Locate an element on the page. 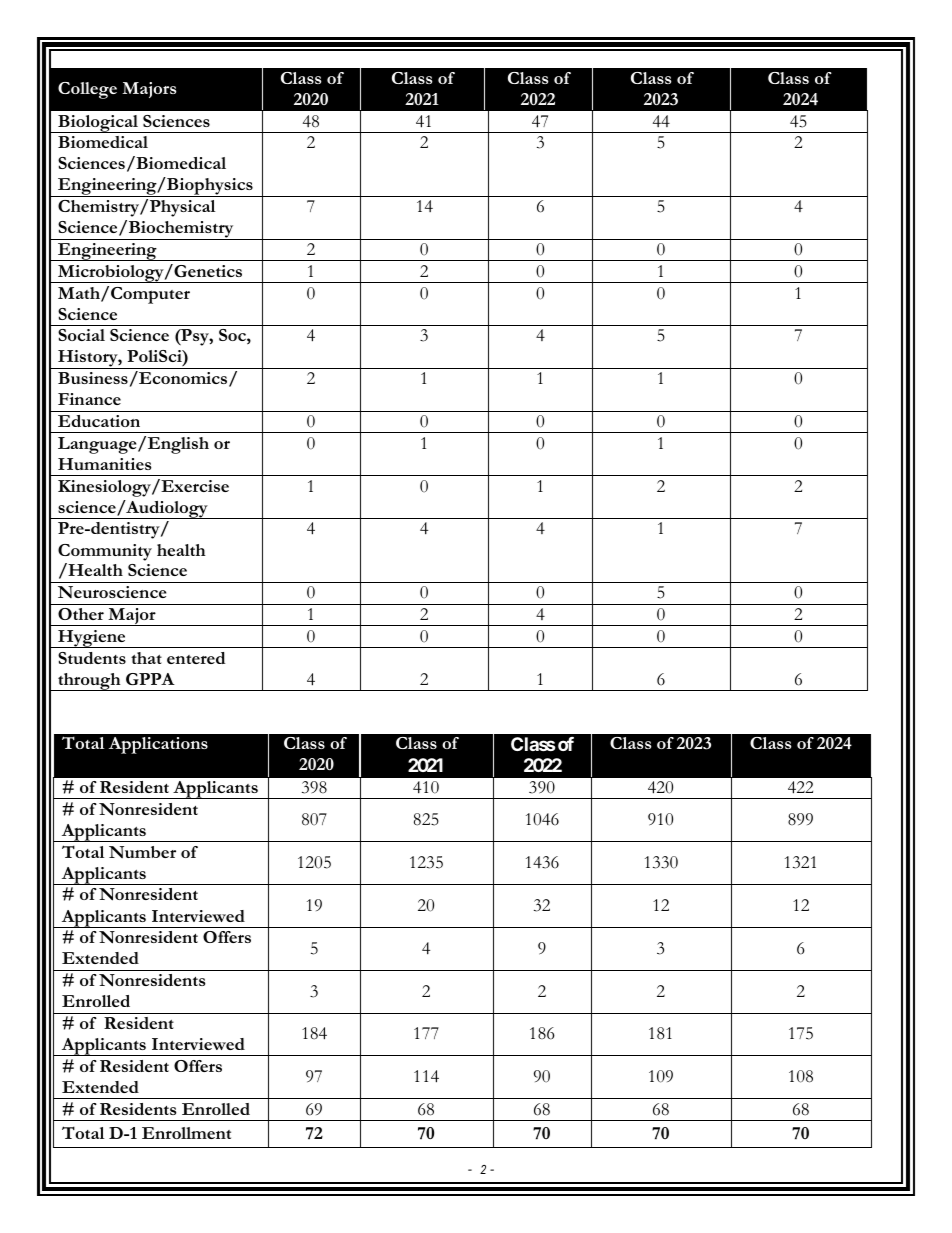  Number is located at coordinates (142, 852).
